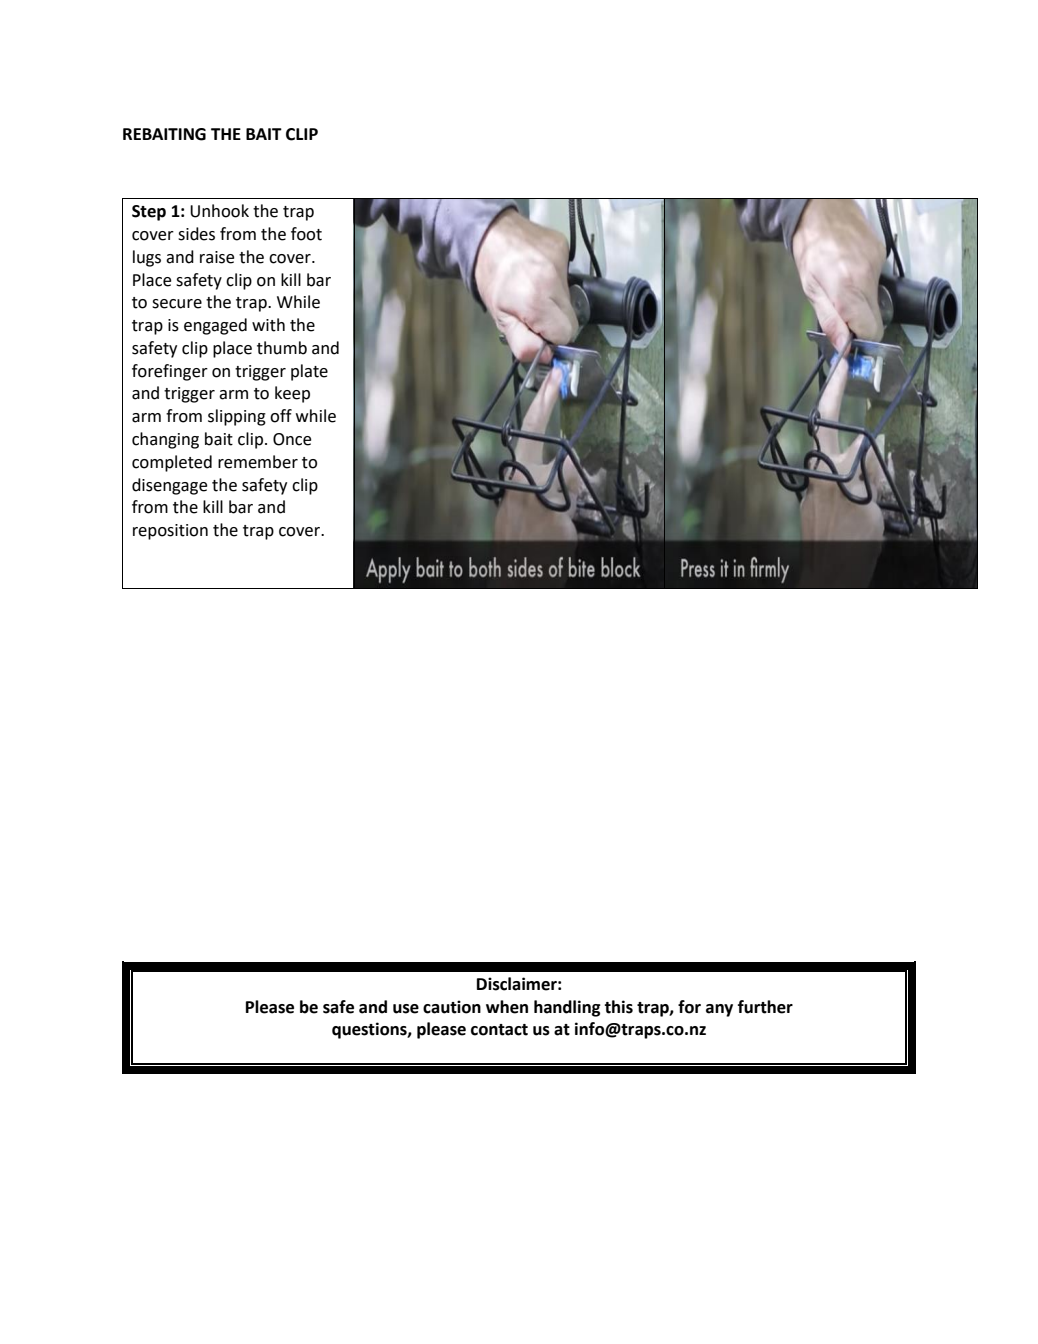 Image resolution: width=1038 pixels, height=1344 pixels. Describe the element at coordinates (169, 486) in the document. I see `disengage` at that location.
